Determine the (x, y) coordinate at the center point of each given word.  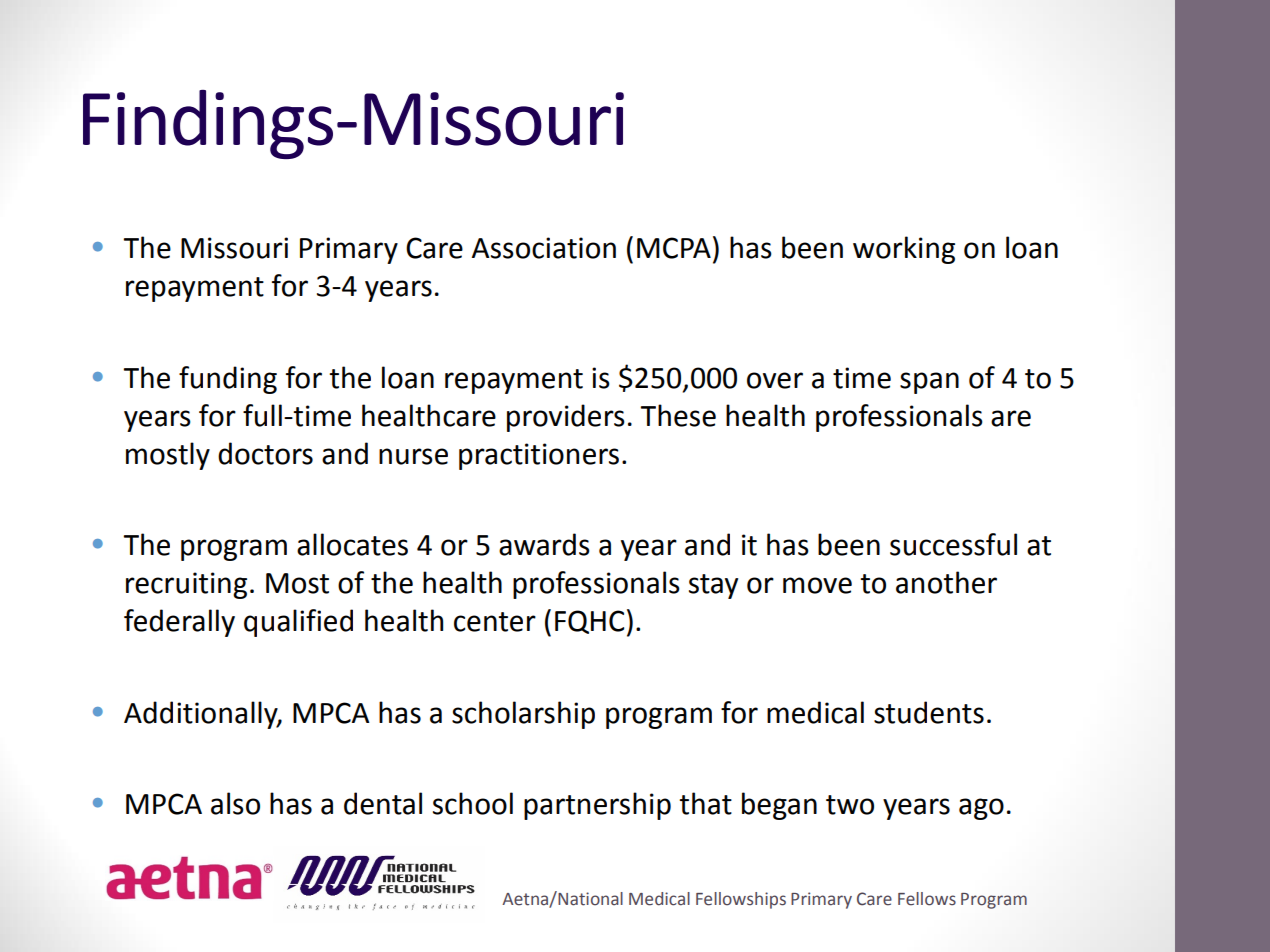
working (904, 250)
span (929, 383)
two (850, 805)
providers (566, 418)
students (929, 712)
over (775, 380)
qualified (298, 623)
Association (544, 248)
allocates (352, 544)
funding (228, 380)
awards (544, 544)
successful (953, 544)
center (495, 622)
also (235, 803)
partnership (597, 806)
